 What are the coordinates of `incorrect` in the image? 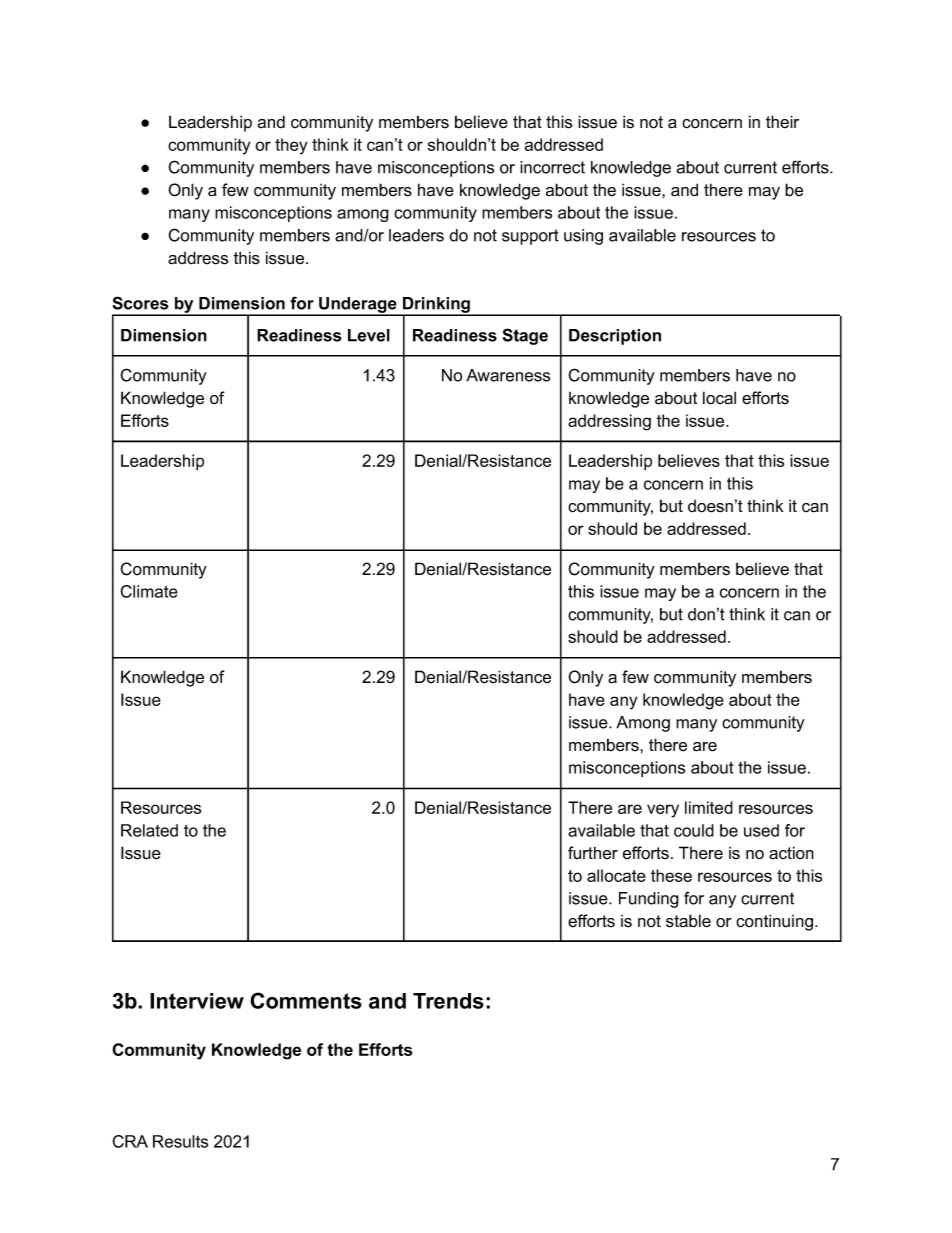 It's located at (552, 167).
